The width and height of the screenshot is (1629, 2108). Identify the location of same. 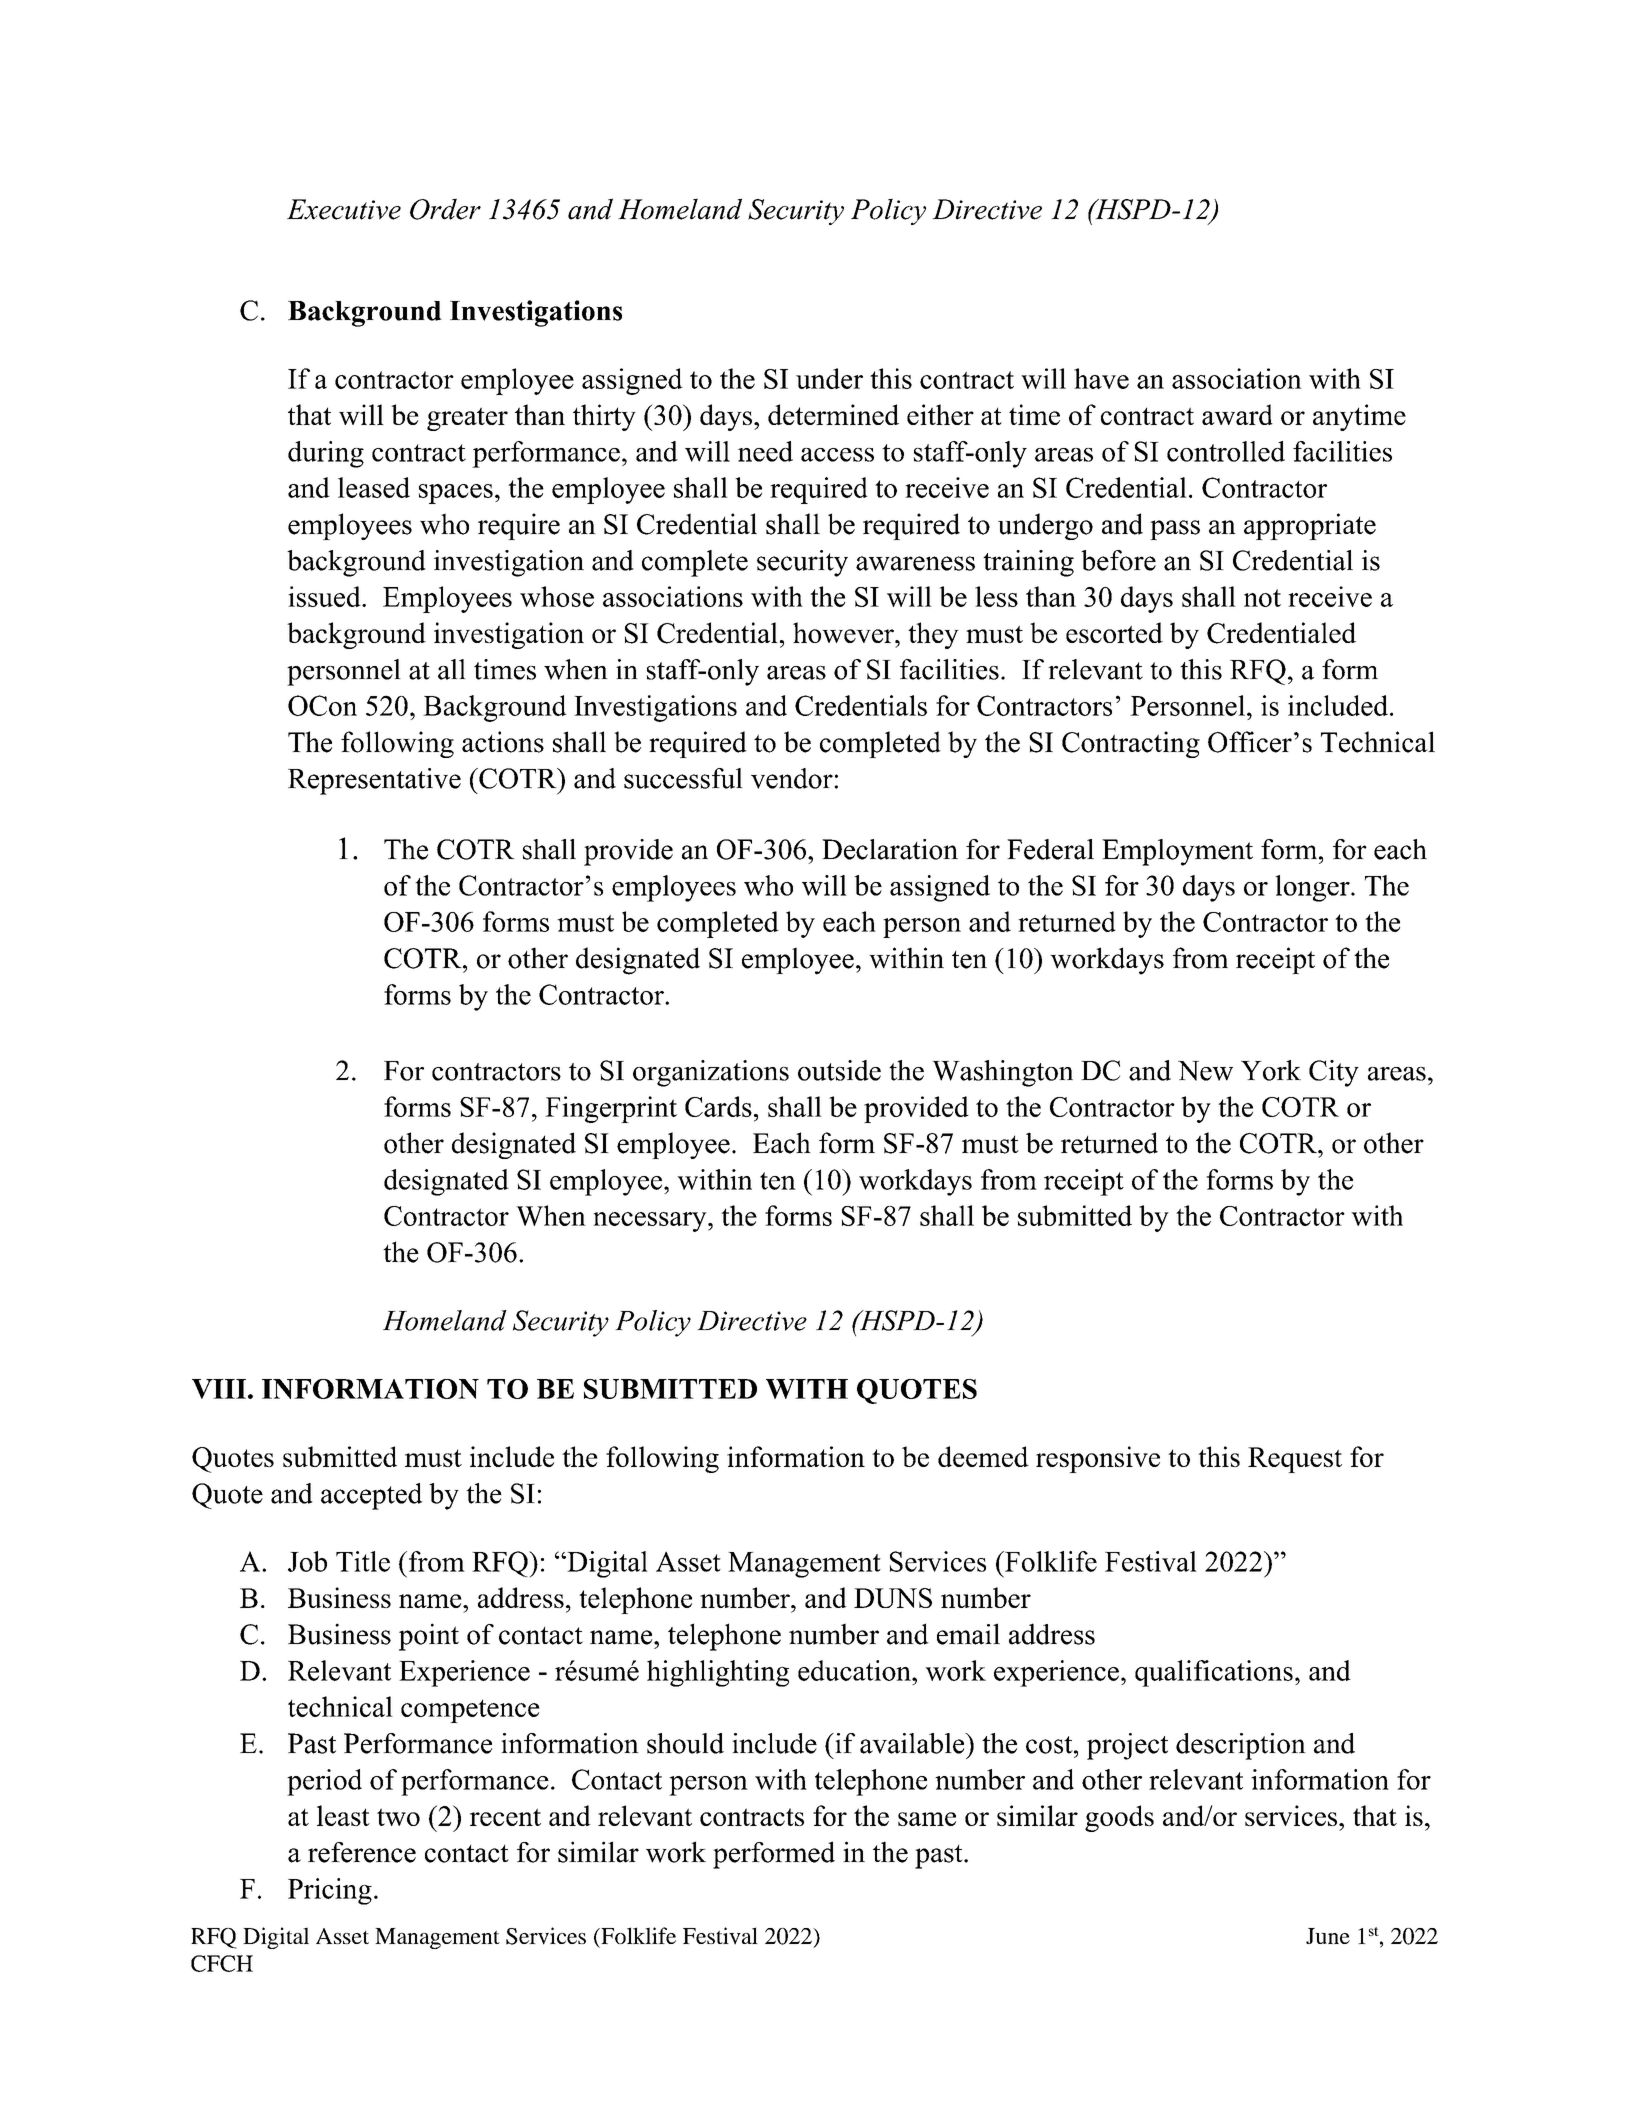
(927, 1819).
